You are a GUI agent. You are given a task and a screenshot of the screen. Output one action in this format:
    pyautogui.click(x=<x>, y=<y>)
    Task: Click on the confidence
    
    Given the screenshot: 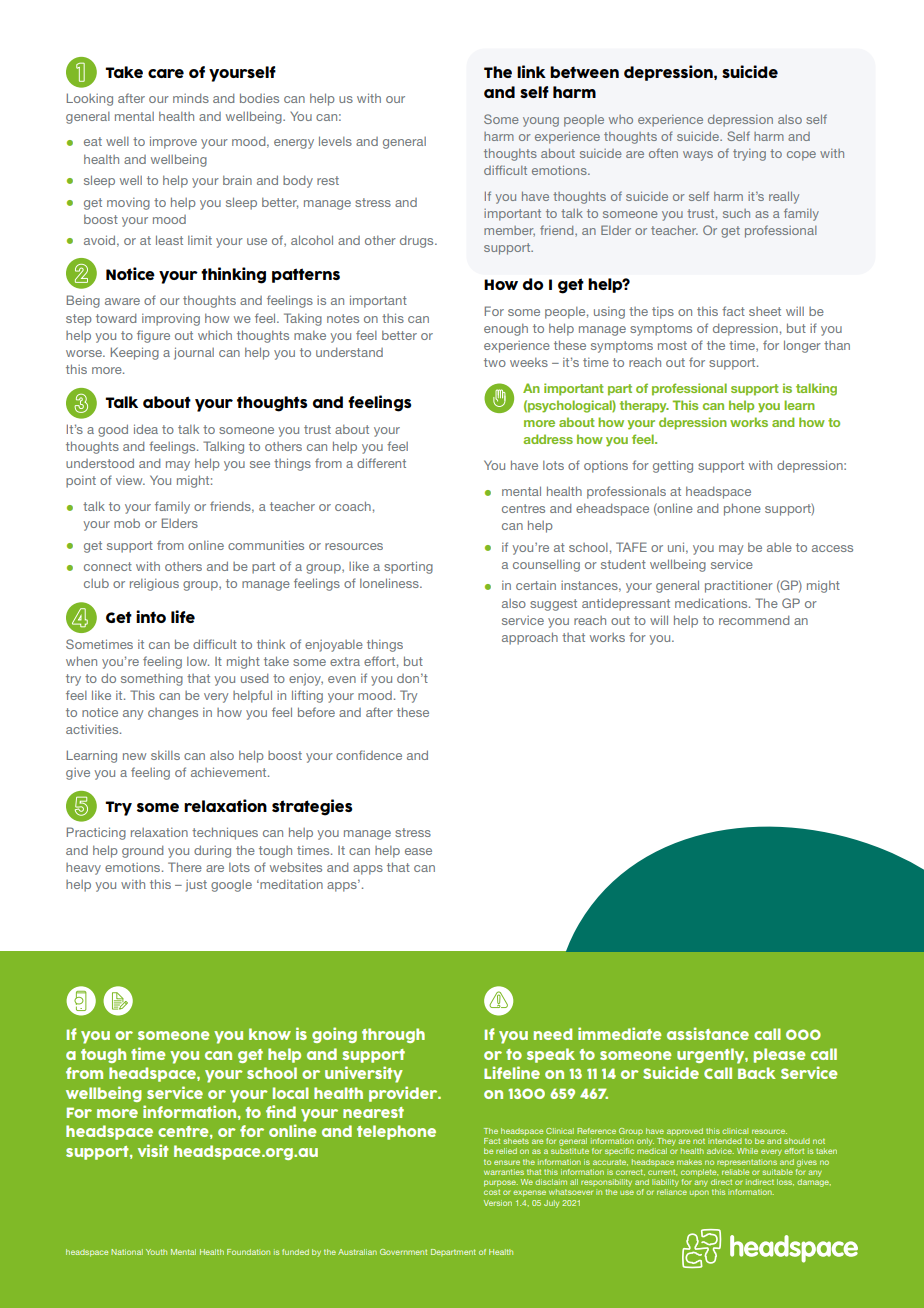 What is the action you would take?
    pyautogui.click(x=369, y=755)
